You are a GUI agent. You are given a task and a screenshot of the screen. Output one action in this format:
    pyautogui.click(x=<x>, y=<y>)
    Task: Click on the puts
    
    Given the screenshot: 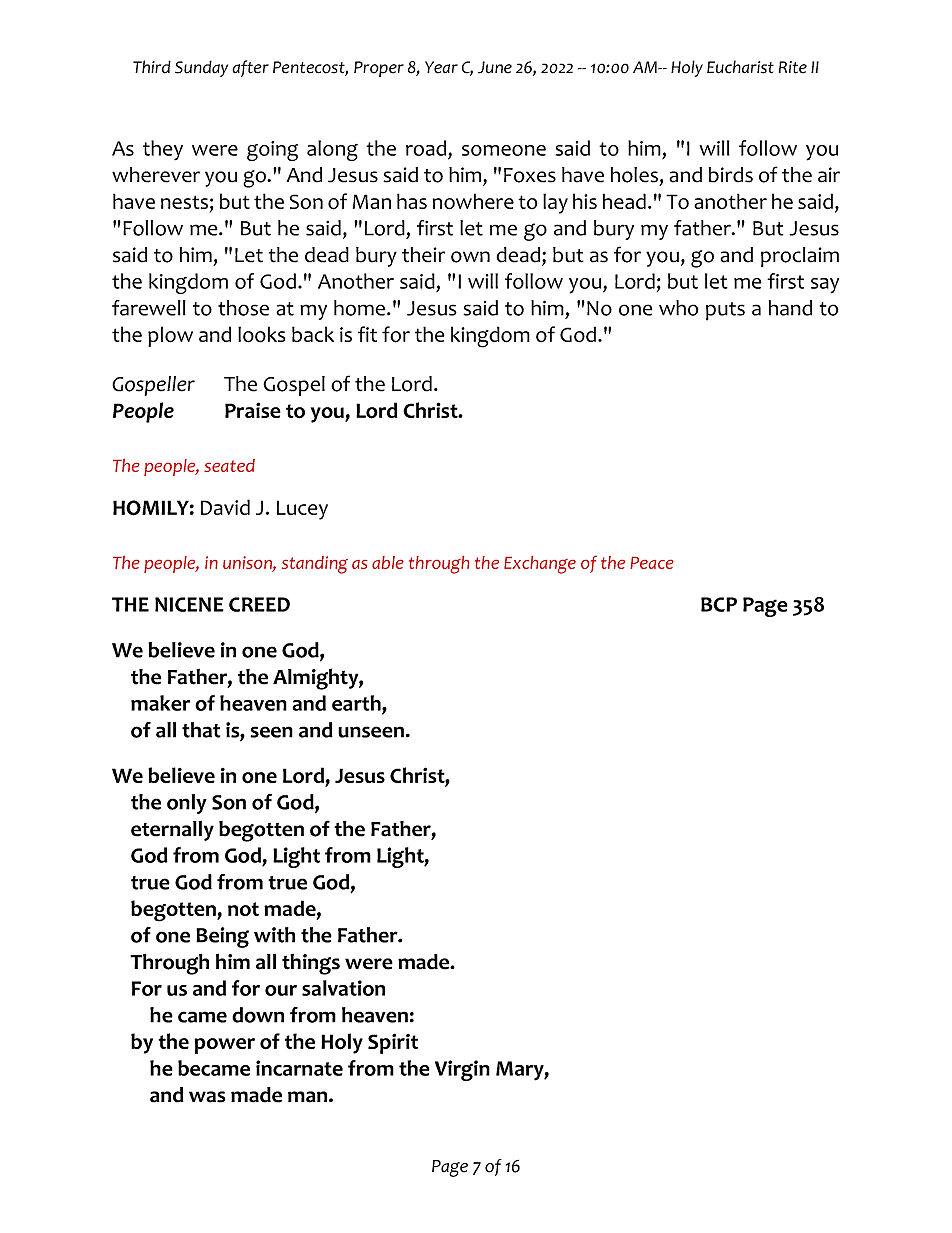 What is the action you would take?
    pyautogui.click(x=725, y=311)
